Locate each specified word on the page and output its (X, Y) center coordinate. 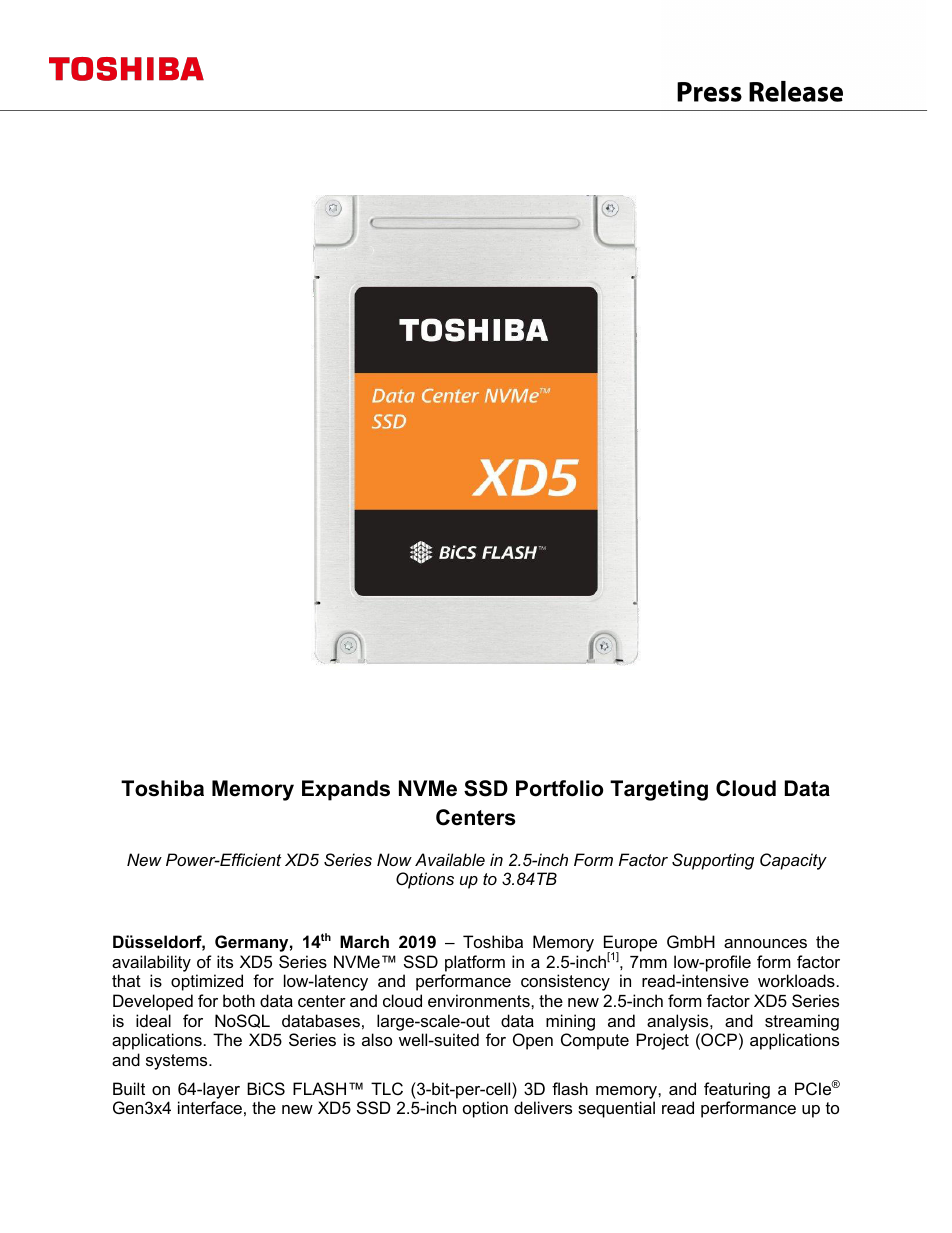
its (225, 961)
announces (765, 943)
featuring (737, 1090)
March (364, 941)
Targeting (659, 790)
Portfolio (559, 788)
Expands (346, 790)
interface (210, 1107)
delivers (543, 1107)
